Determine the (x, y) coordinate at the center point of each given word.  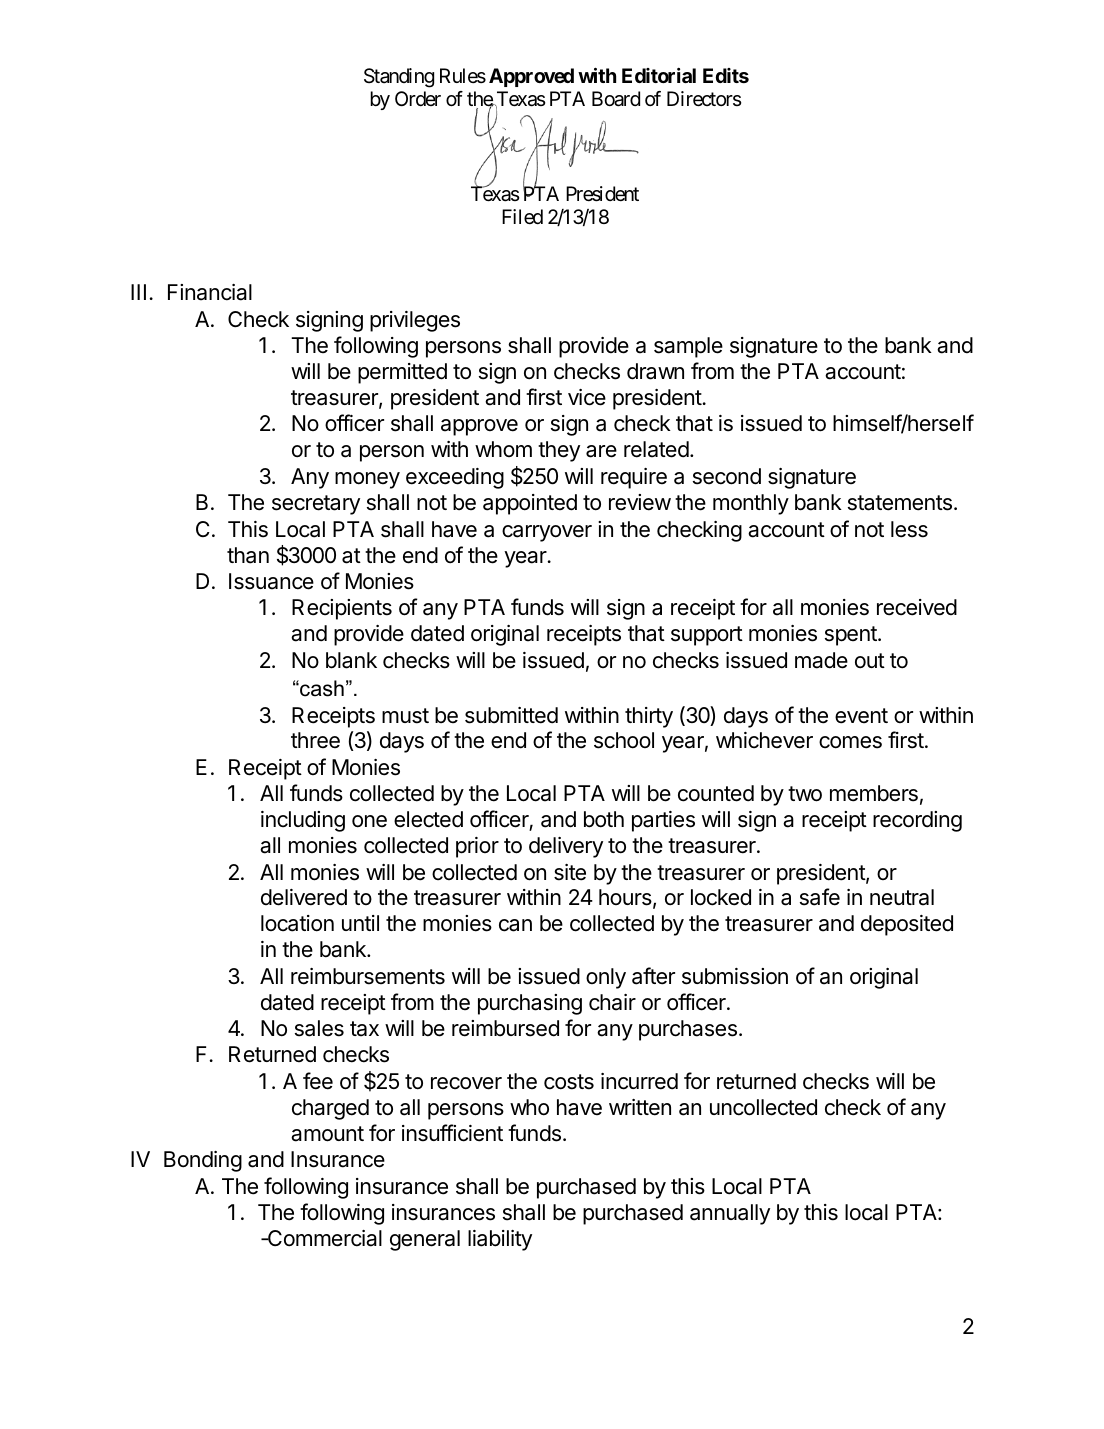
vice (587, 397)
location (297, 923)
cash (321, 688)
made (821, 660)
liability (500, 1240)
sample (688, 347)
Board (616, 99)
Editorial (659, 75)
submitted (511, 715)
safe (820, 897)
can (515, 925)
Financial (210, 292)
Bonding (203, 1161)
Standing (399, 78)
